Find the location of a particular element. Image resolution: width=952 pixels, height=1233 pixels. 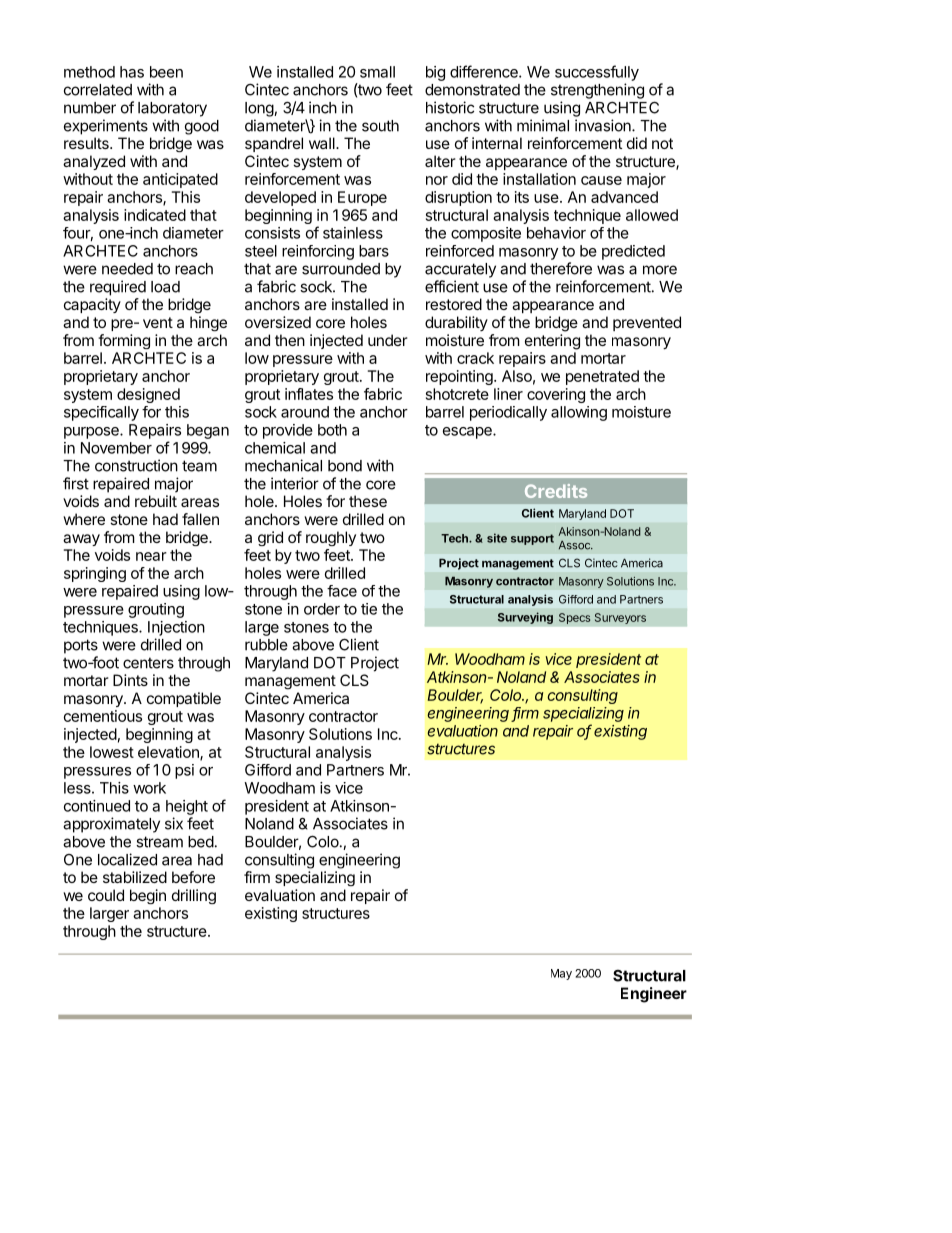

could is located at coordinates (106, 895).
